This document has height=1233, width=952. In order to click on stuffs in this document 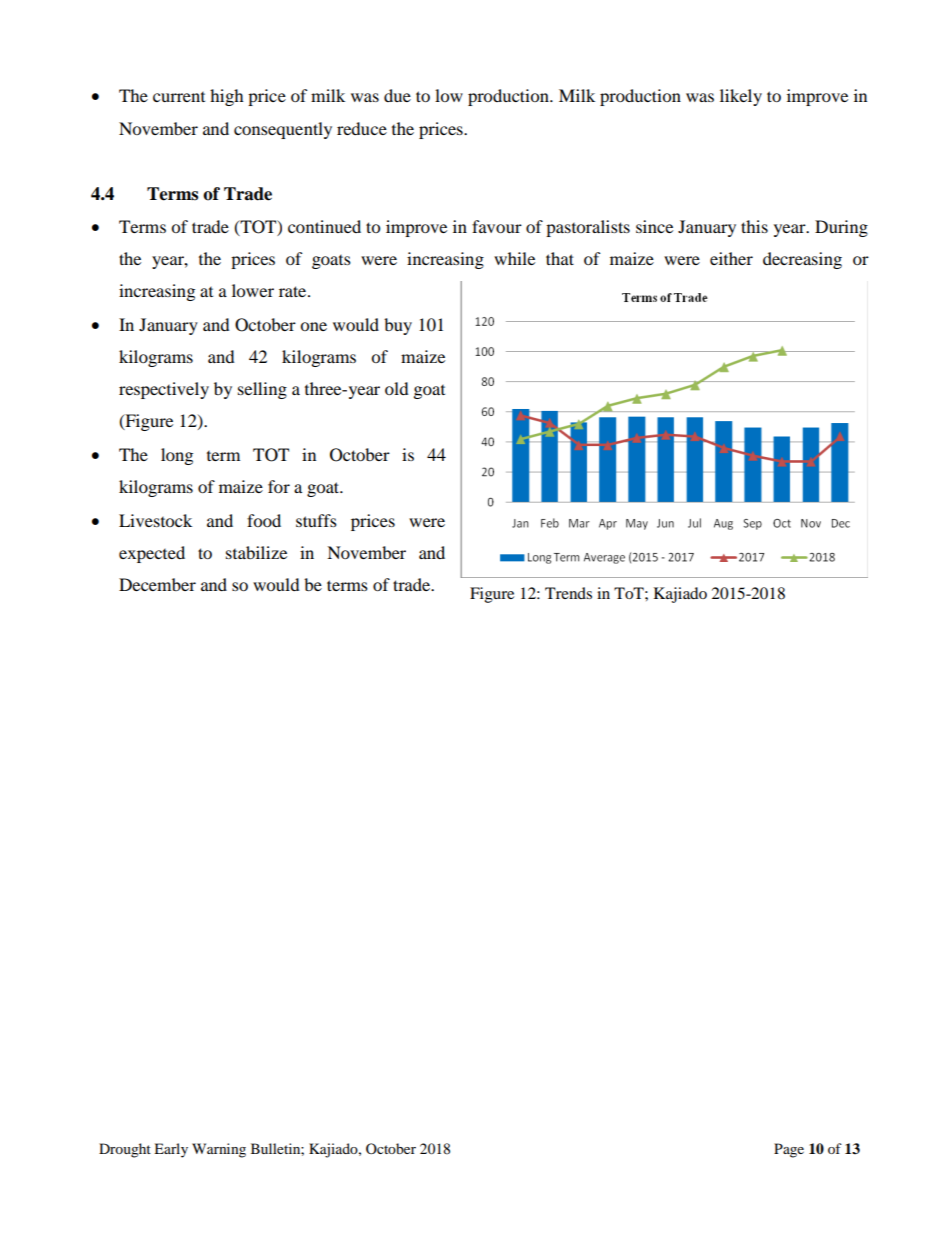, I will do `click(316, 520)`.
